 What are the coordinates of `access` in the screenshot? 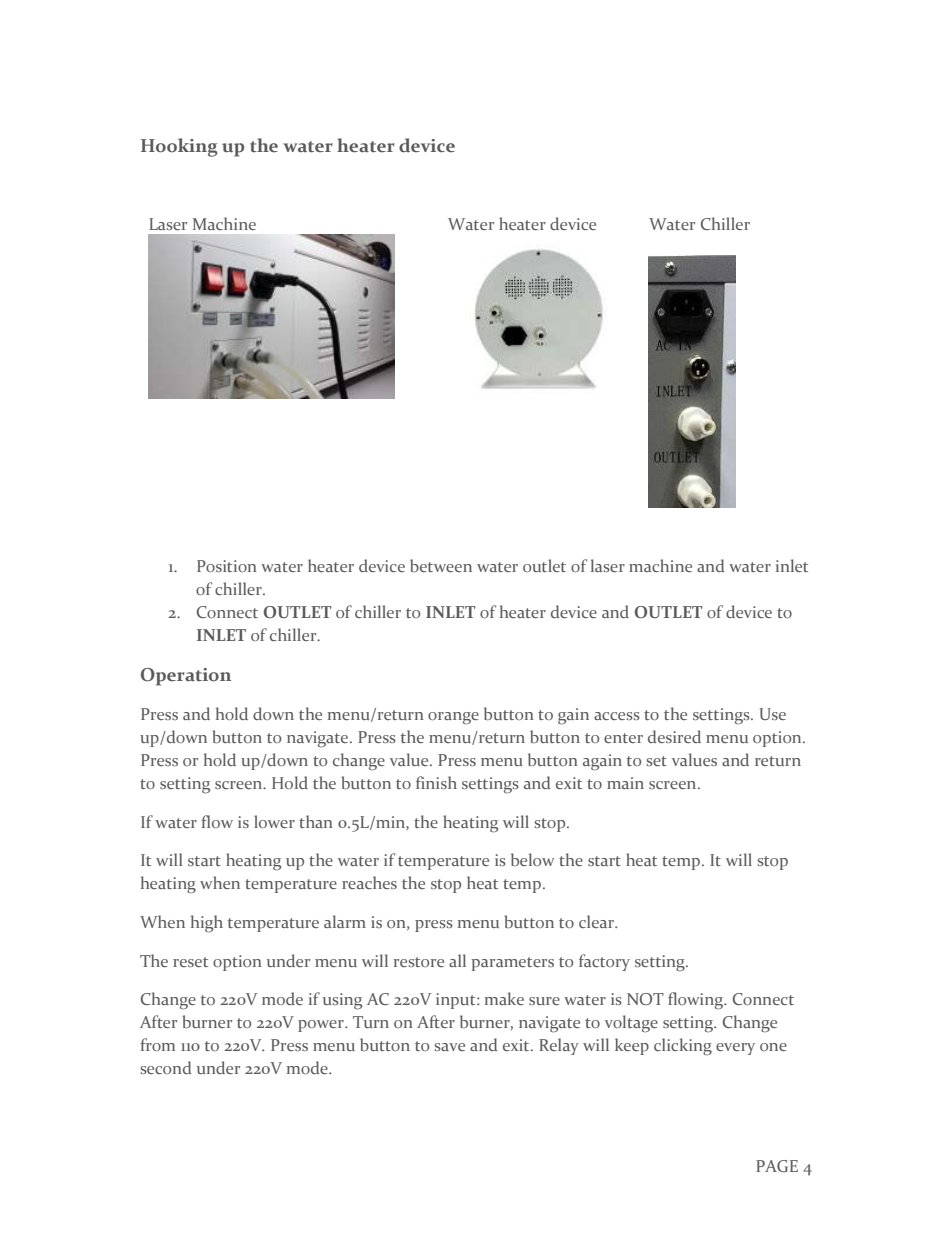 It's located at (617, 716).
